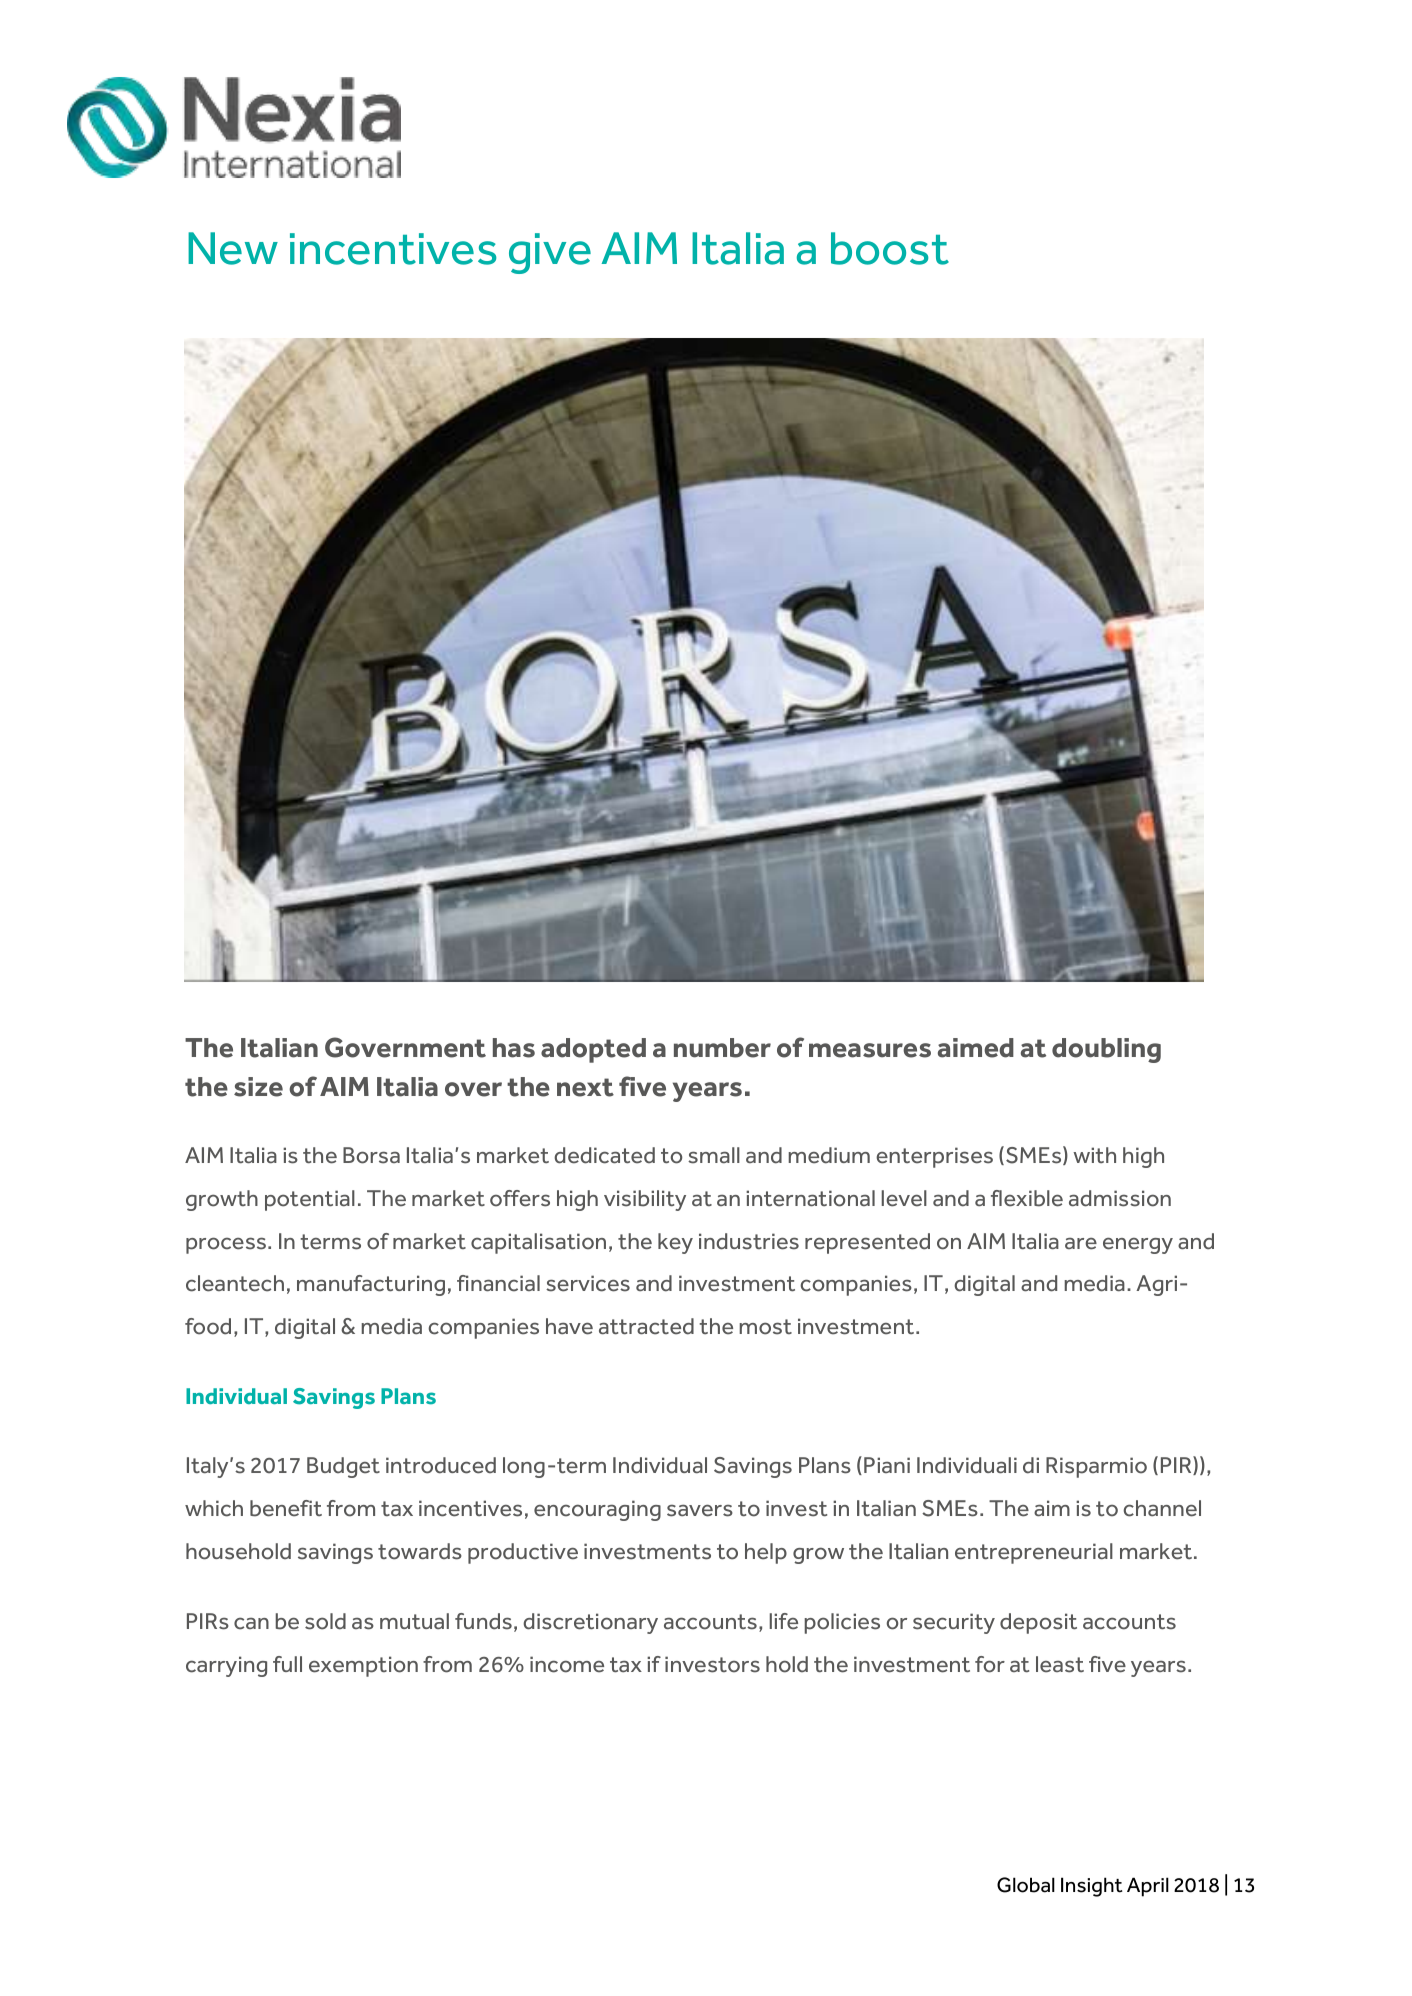 This page has width=1412, height=1996. What do you see at coordinates (258, 1087) in the page?
I see `size` at bounding box center [258, 1087].
